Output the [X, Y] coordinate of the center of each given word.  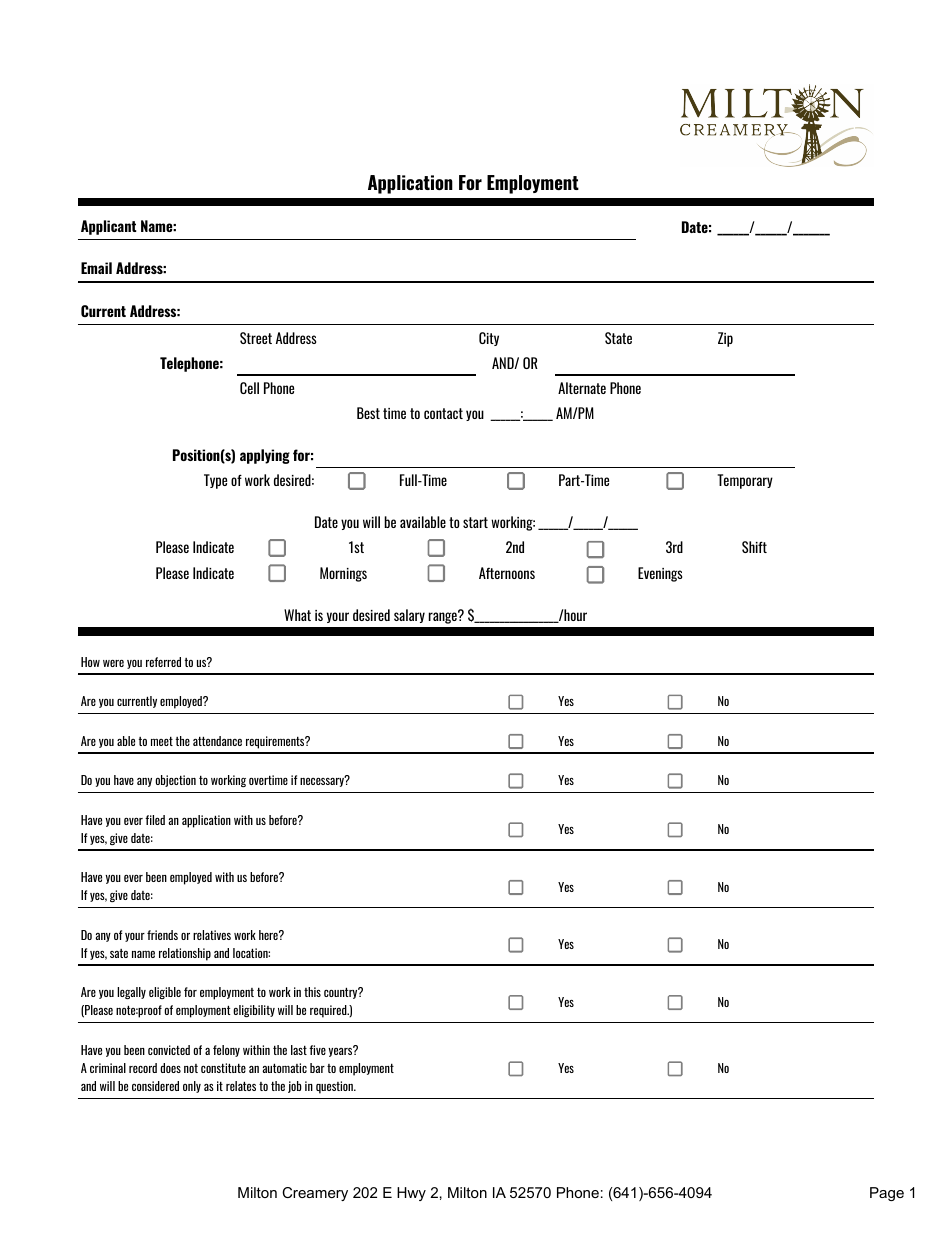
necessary [323, 781]
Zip [725, 339]
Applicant [109, 227]
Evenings [660, 574]
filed [155, 820]
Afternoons [507, 573]
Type [215, 481]
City [489, 339]
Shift [754, 547]
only [192, 1087]
